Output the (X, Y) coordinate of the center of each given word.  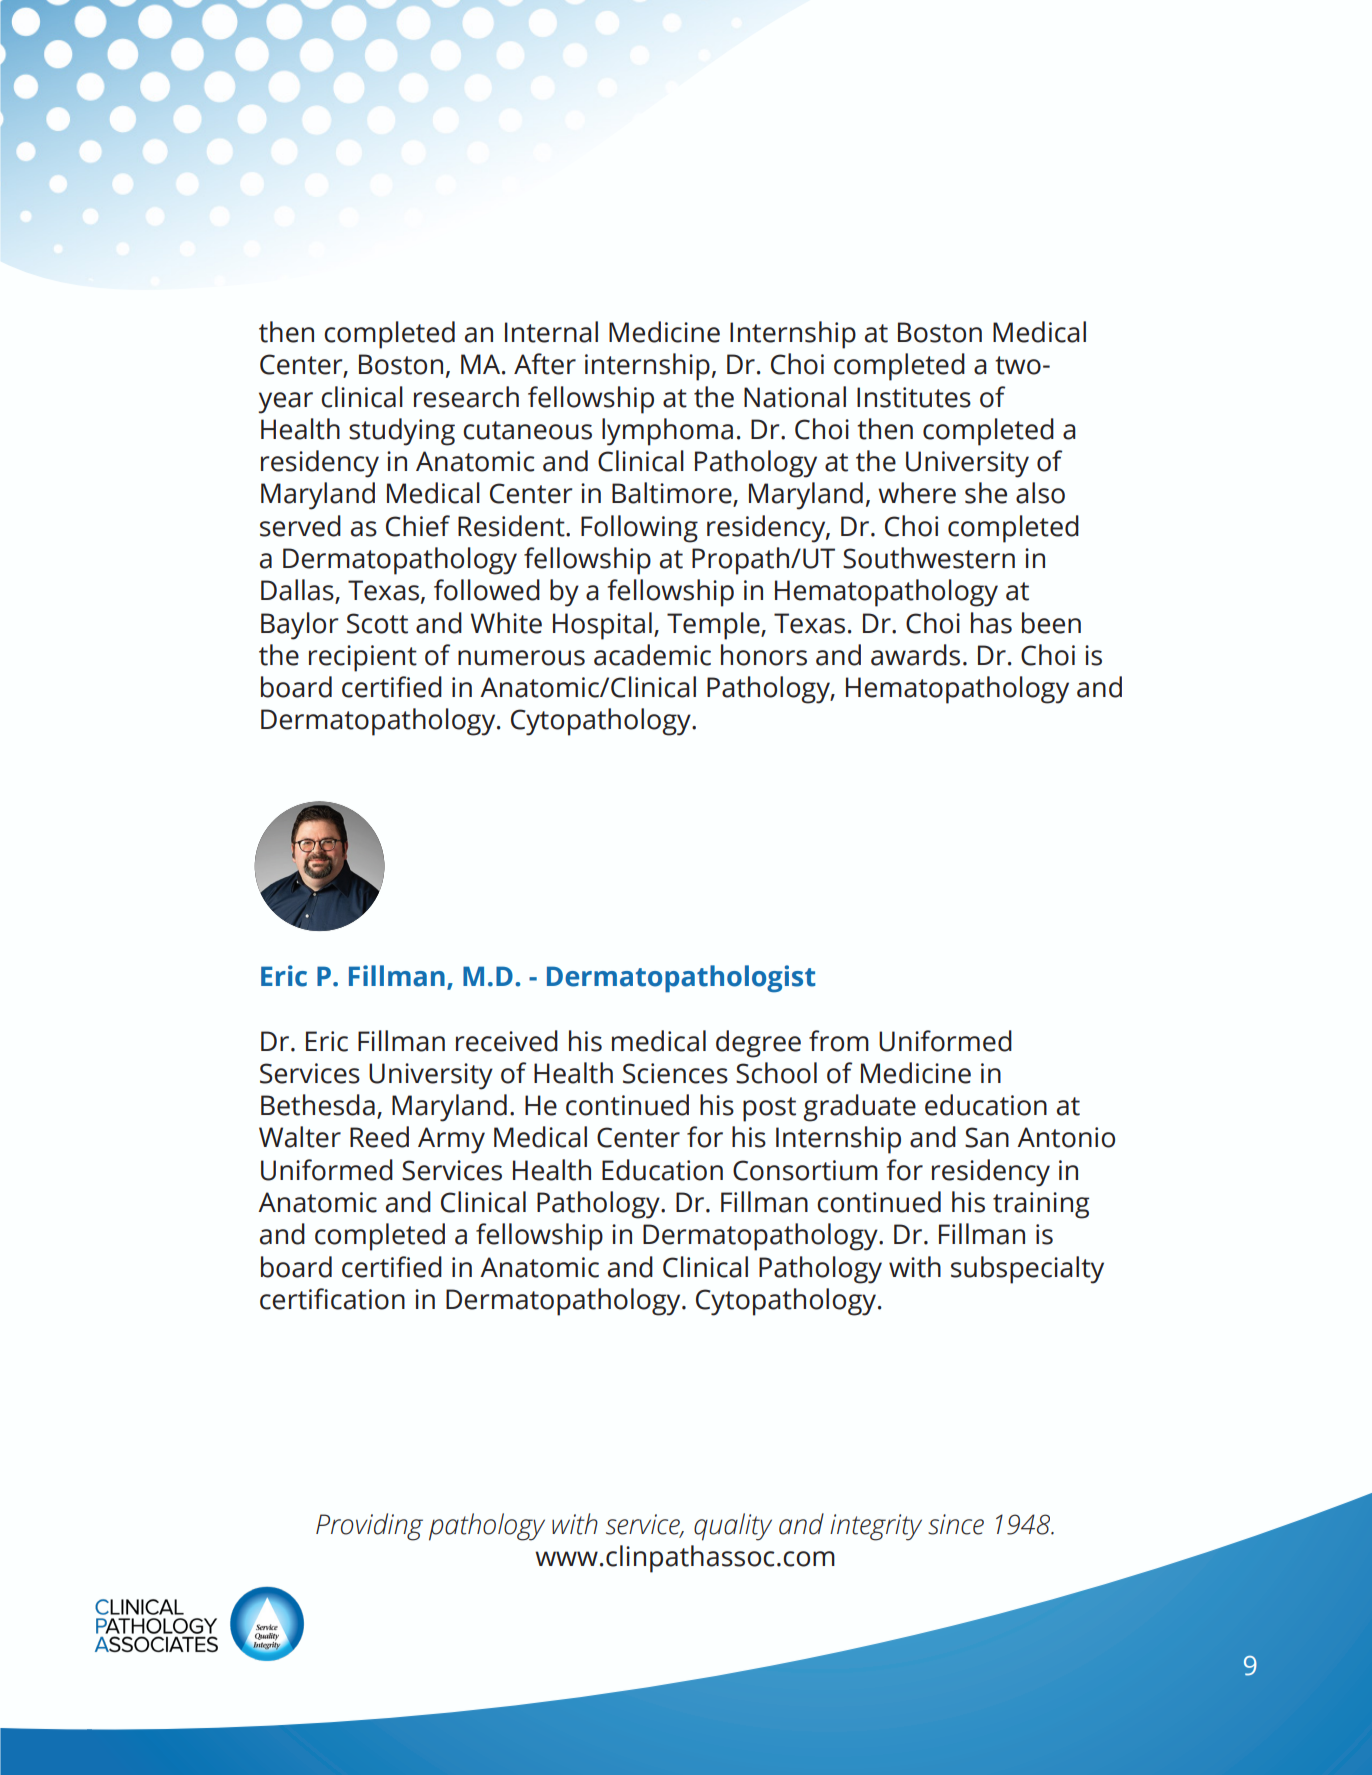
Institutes (914, 397)
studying (402, 432)
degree (758, 1044)
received (507, 1041)
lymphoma (667, 432)
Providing (369, 1527)
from (839, 1041)
